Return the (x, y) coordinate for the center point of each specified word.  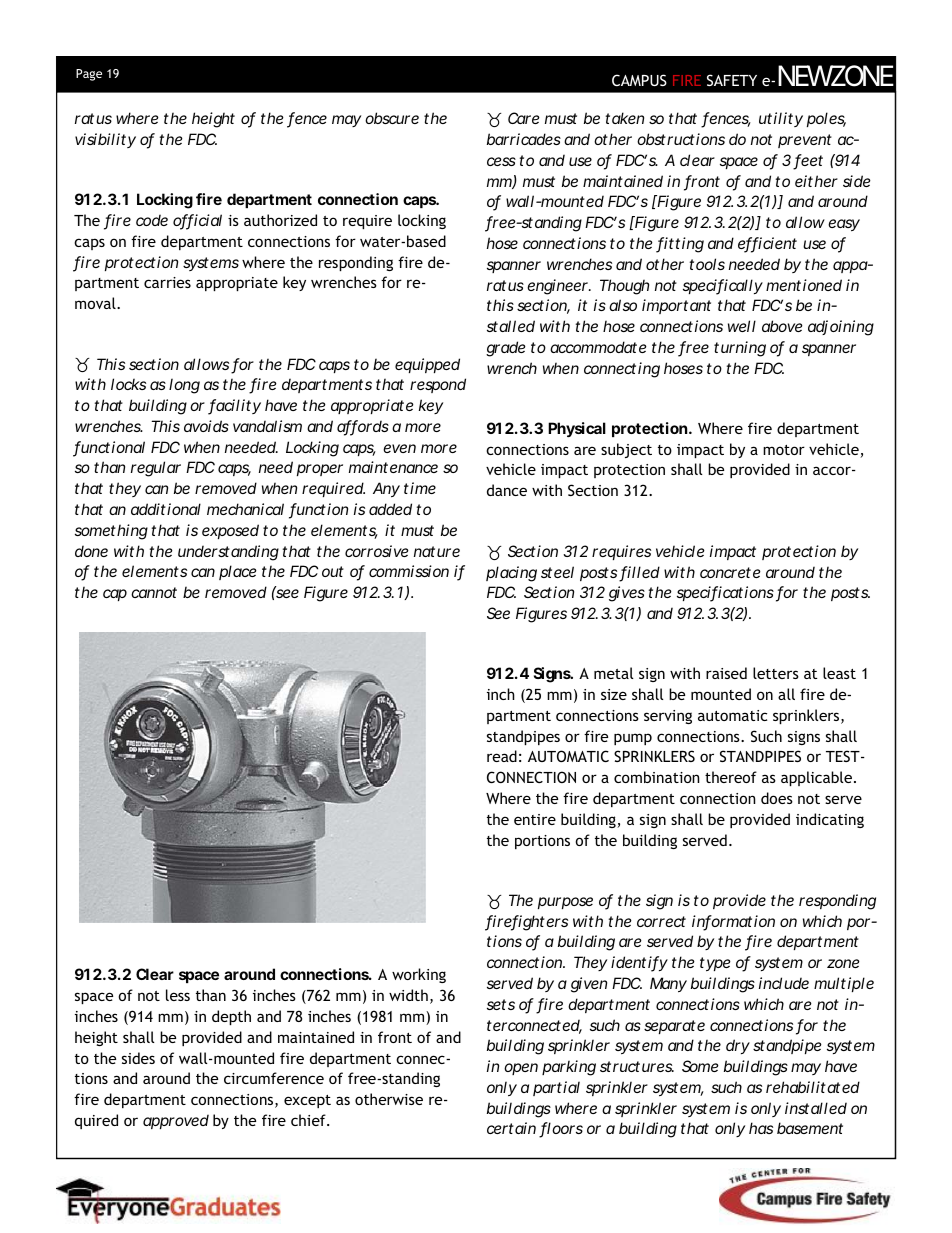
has (761, 1128)
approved (176, 1121)
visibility (105, 140)
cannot (154, 592)
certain (511, 1128)
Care (524, 118)
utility (781, 119)
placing (511, 574)
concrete (730, 572)
